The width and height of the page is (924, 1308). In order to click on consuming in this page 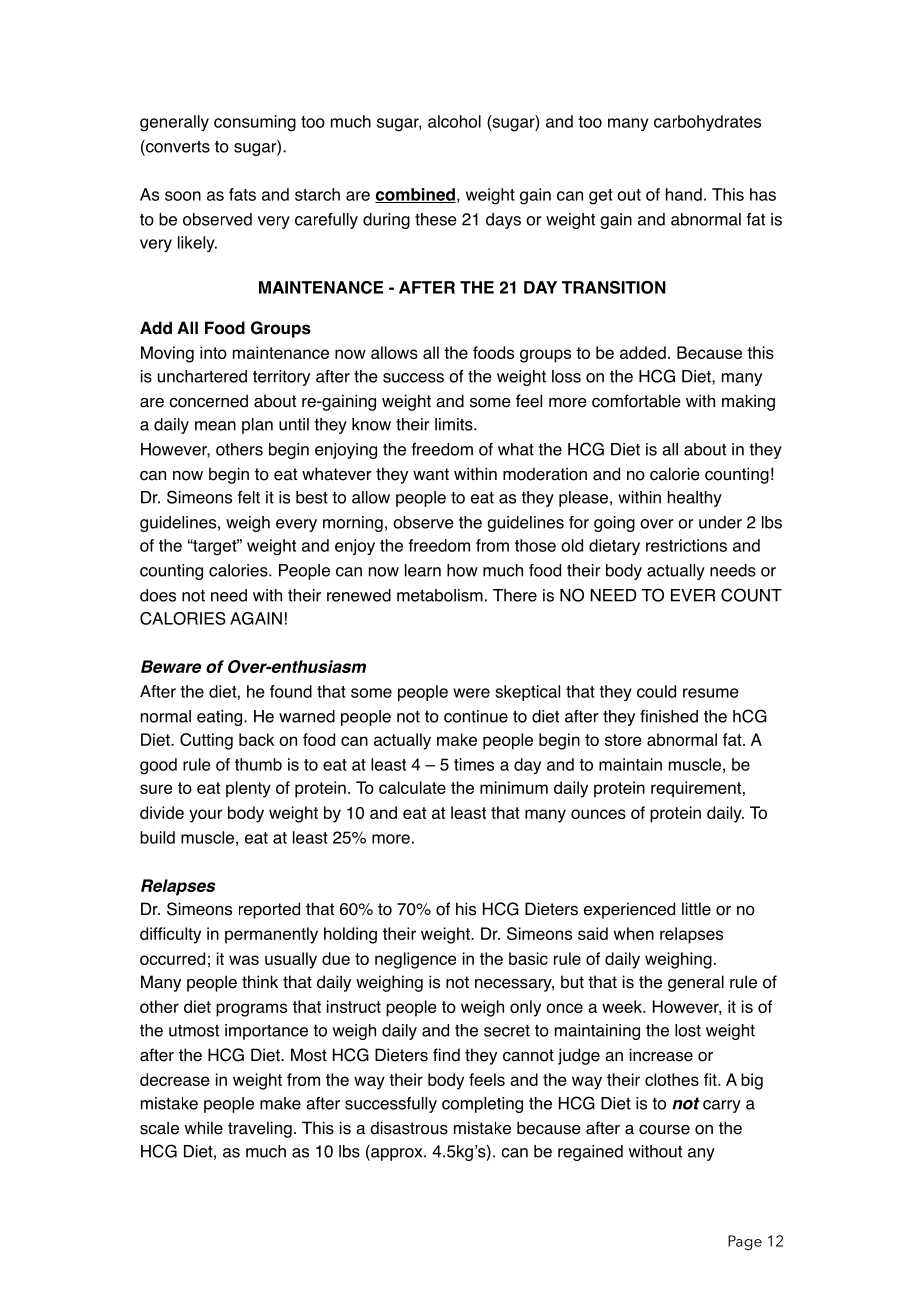, I will do `click(255, 123)`.
